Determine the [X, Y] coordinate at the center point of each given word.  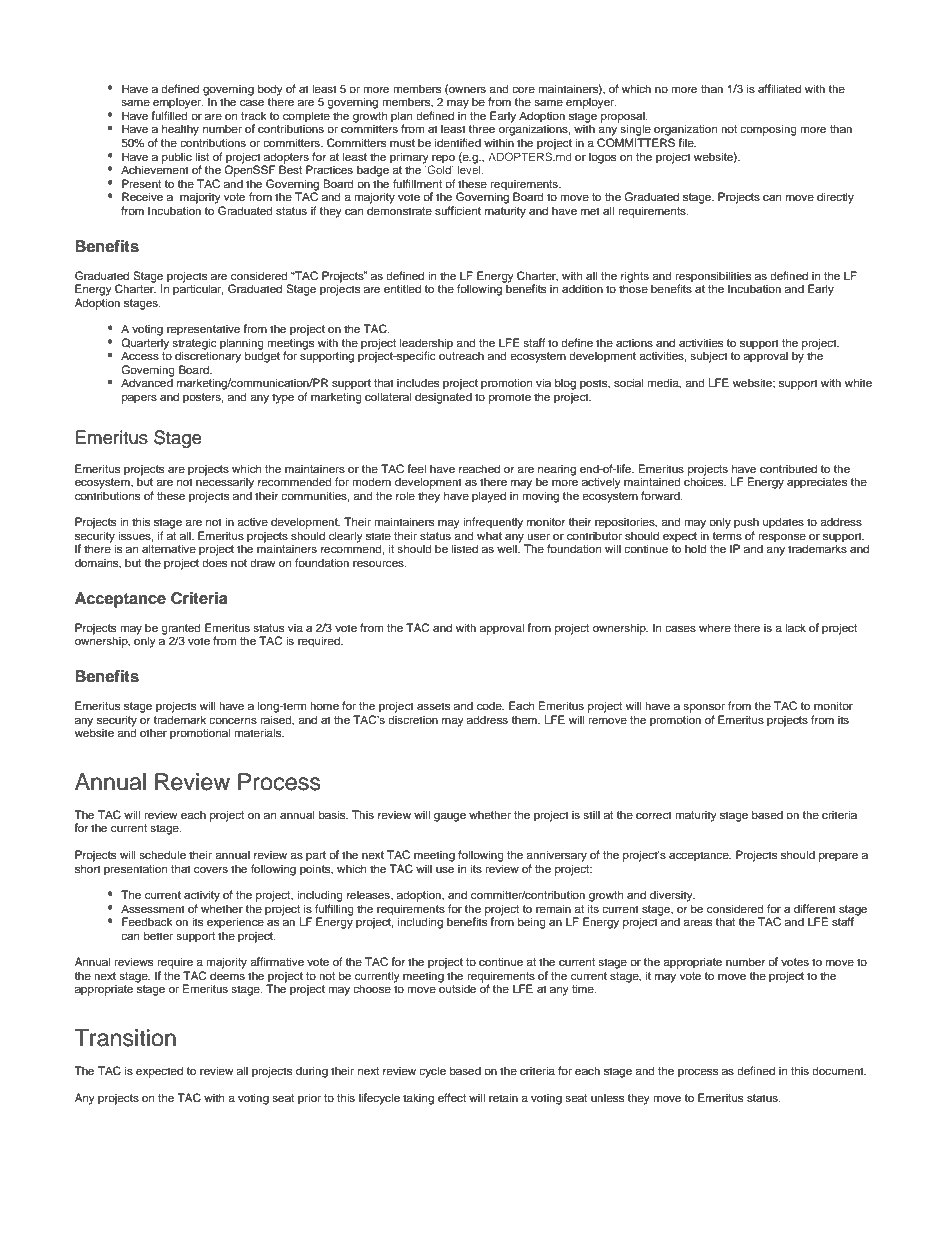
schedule [162, 854]
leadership [426, 345]
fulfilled [169, 115]
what [489, 535]
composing [768, 130]
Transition [125, 1038]
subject [709, 357]
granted [181, 630]
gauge [450, 817]
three [481, 128]
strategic [194, 345]
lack [795, 627]
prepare [838, 857]
